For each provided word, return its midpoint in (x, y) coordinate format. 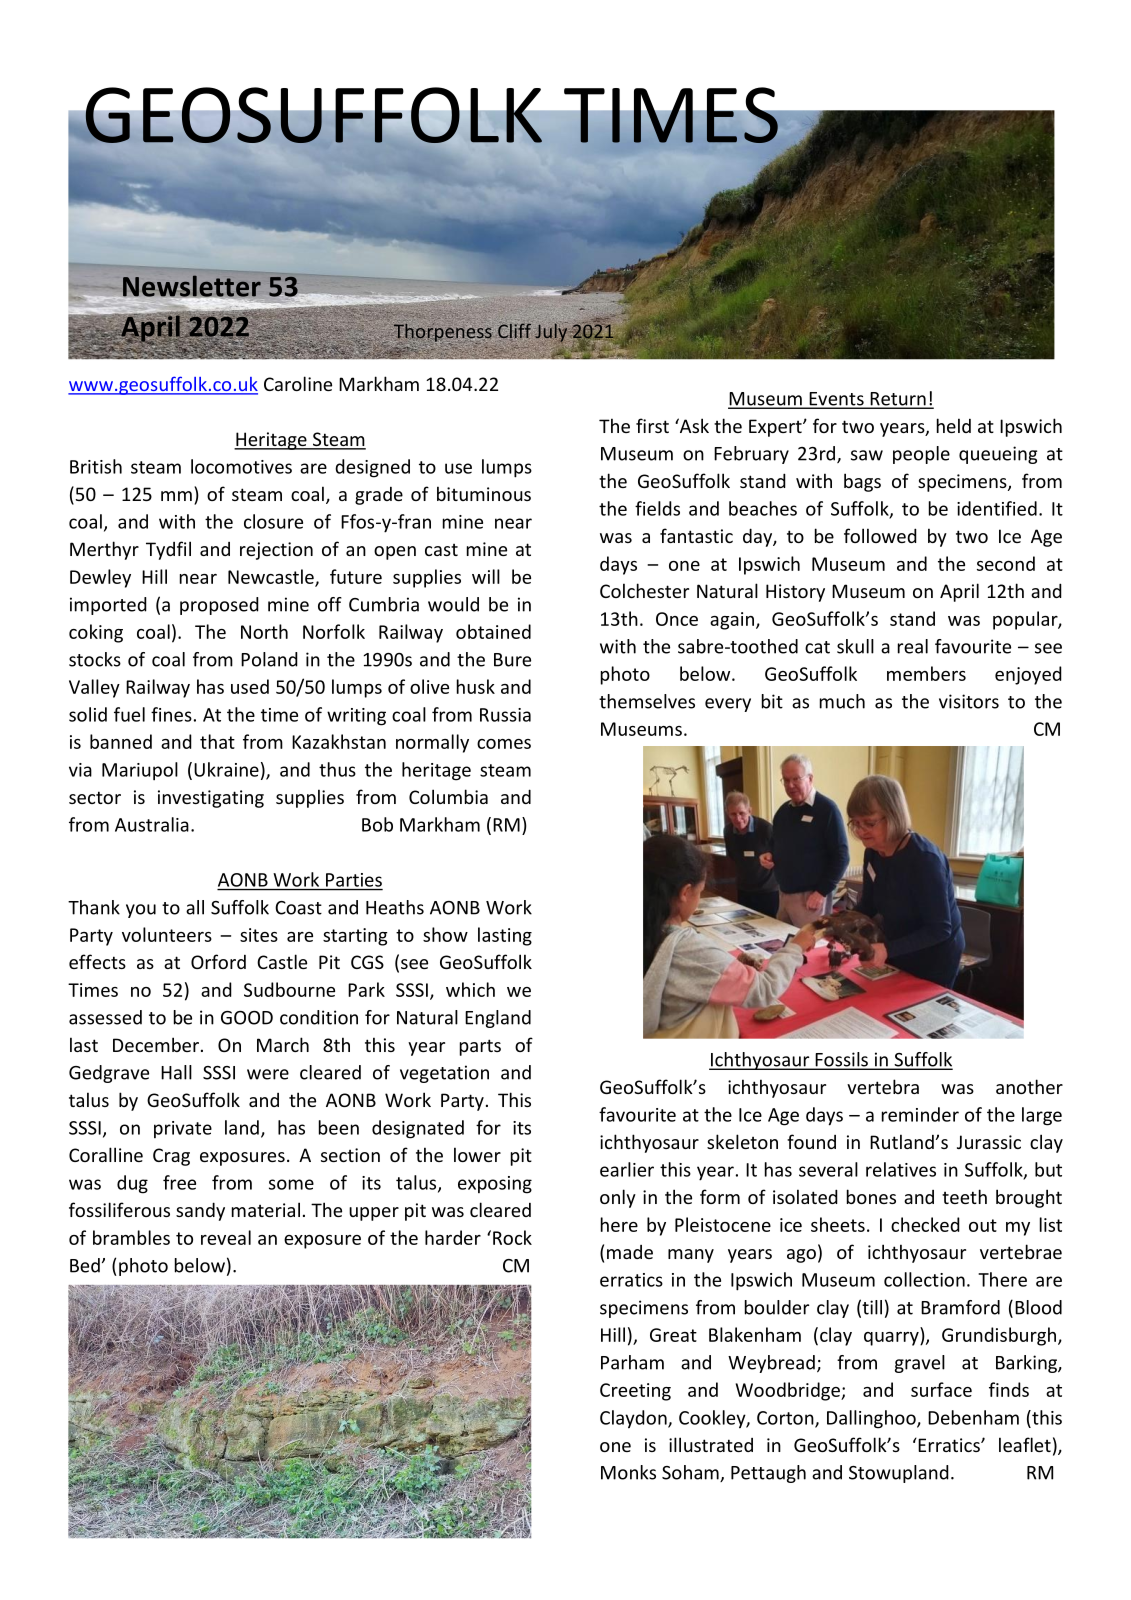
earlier (627, 1169)
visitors (969, 701)
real (913, 646)
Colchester (644, 590)
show (445, 934)
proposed (219, 606)
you (141, 911)
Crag (171, 1157)
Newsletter (191, 287)
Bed (85, 1265)
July (551, 332)
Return (898, 400)
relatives (901, 1169)
